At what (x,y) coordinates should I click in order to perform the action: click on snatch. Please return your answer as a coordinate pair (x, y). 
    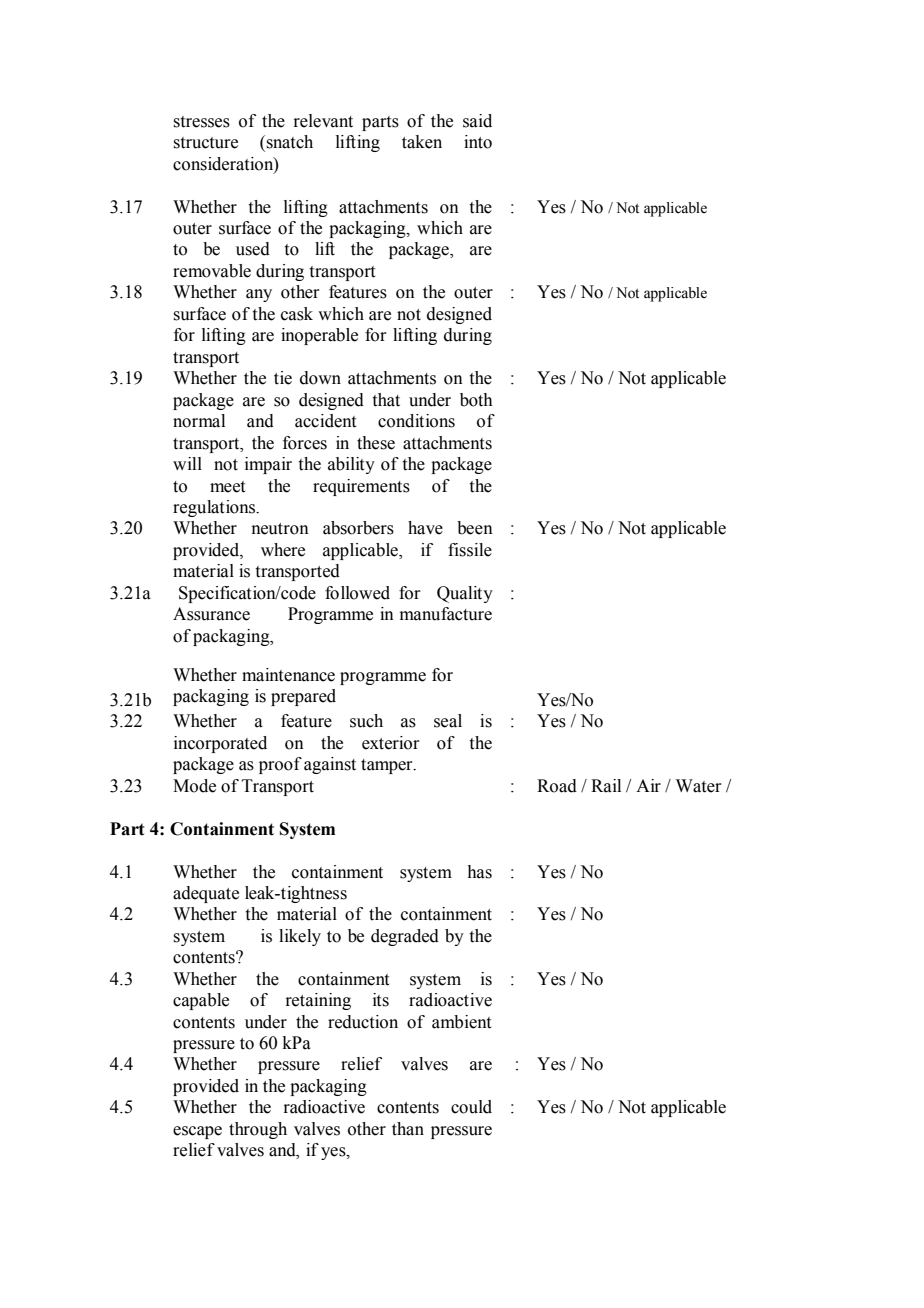
    Looking at the image, I should click on (289, 142).
